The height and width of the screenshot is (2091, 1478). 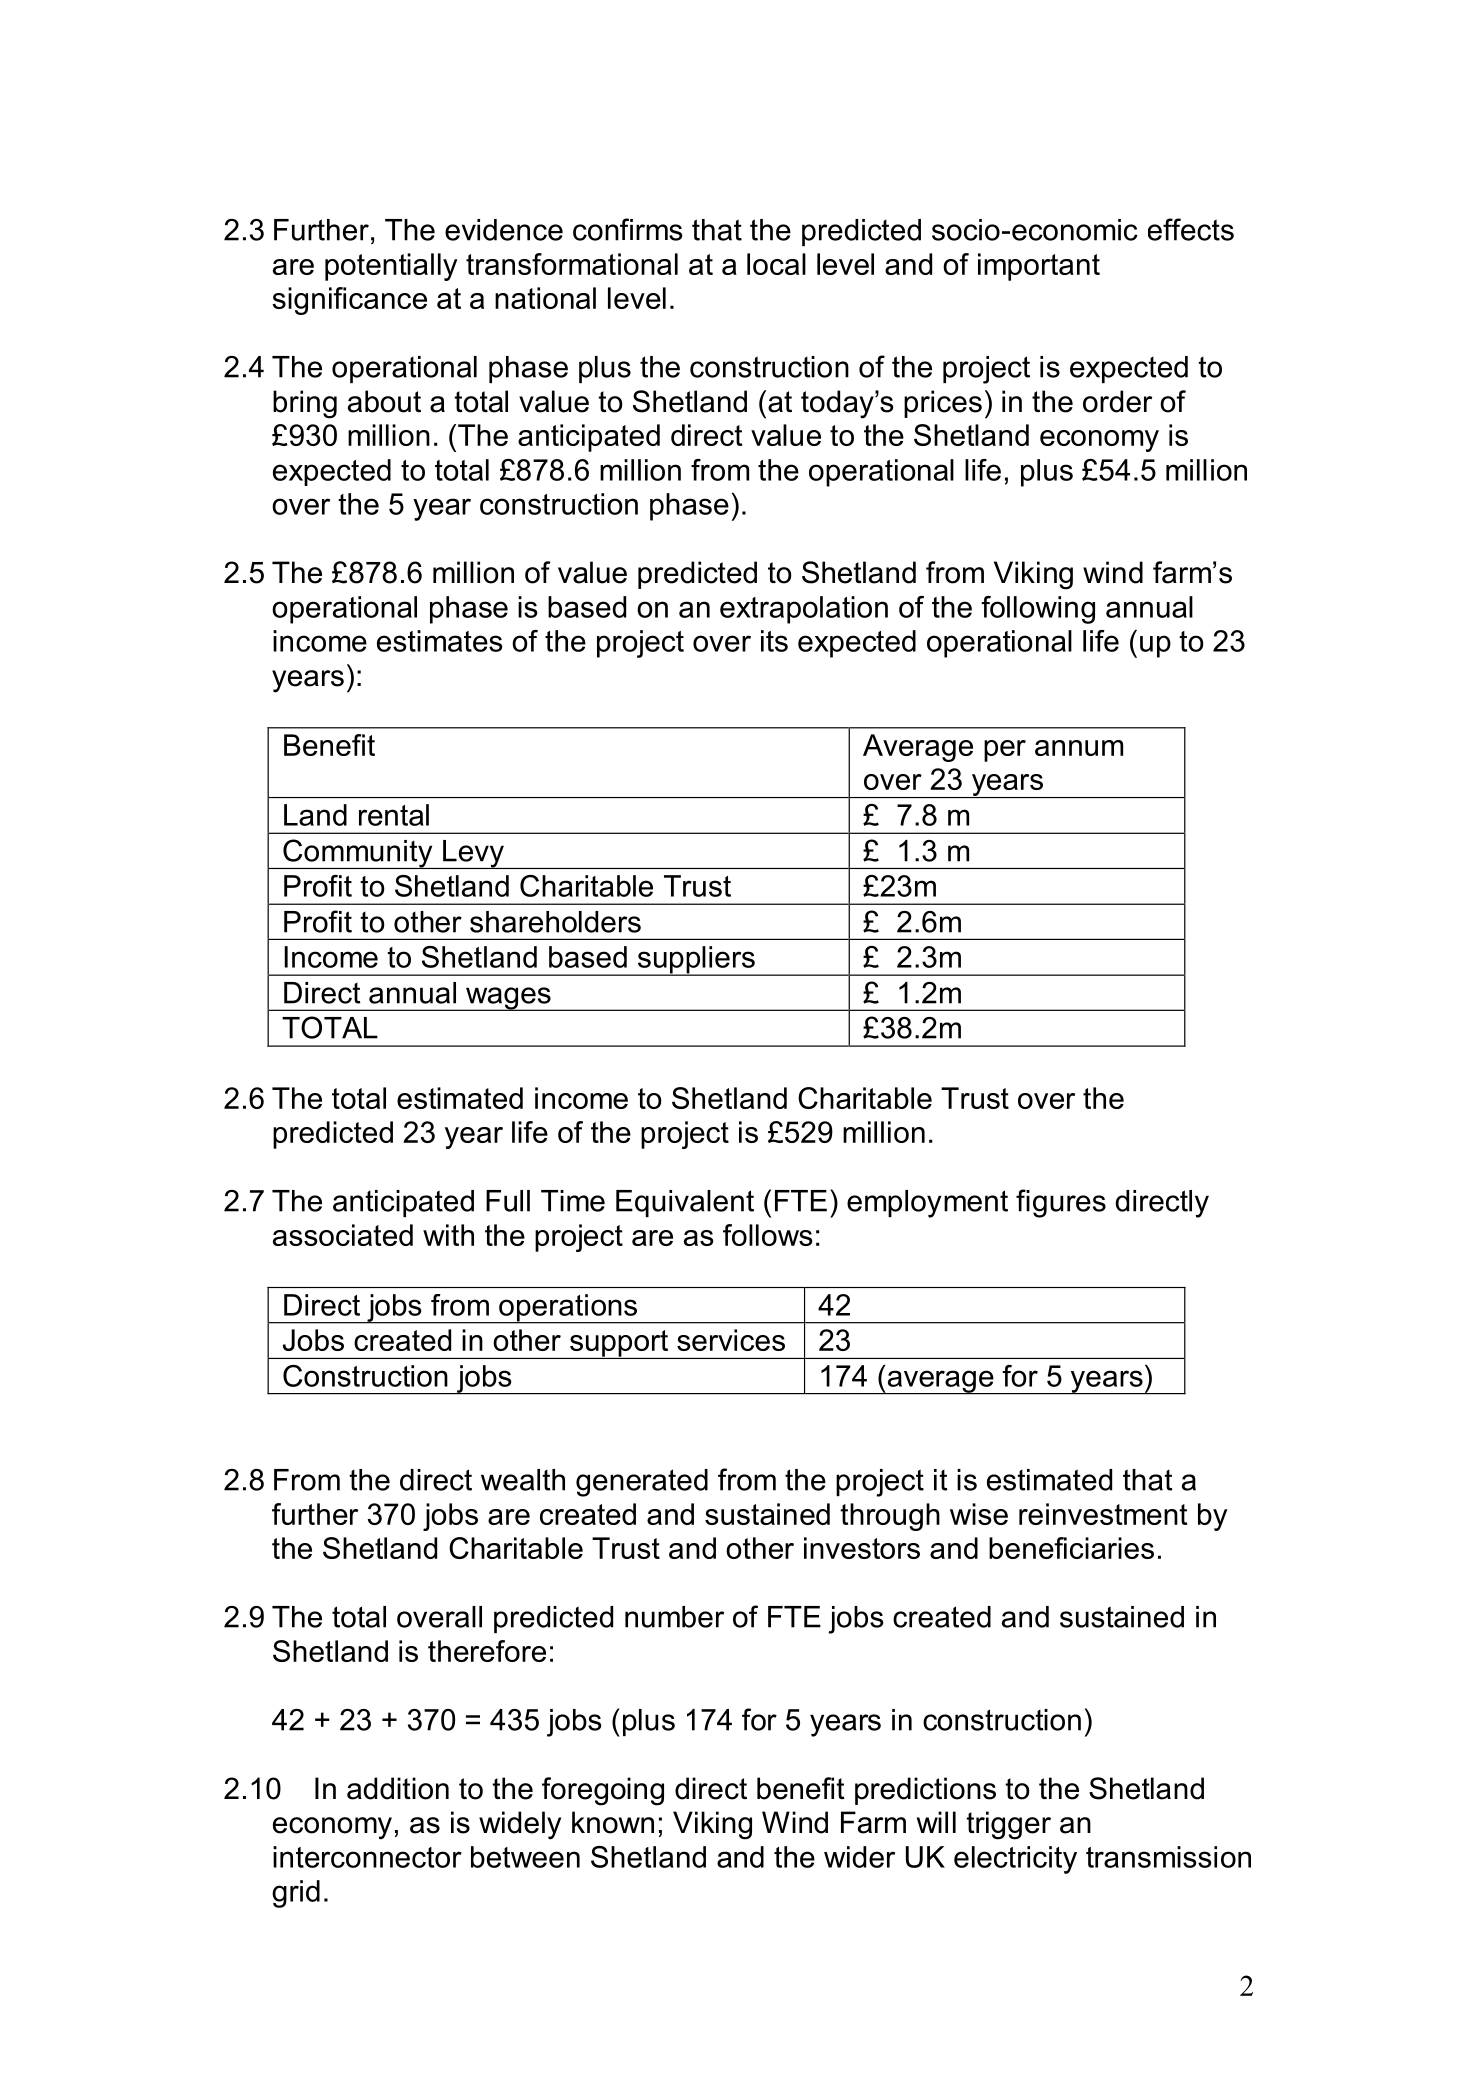 I want to click on local, so click(x=776, y=264).
